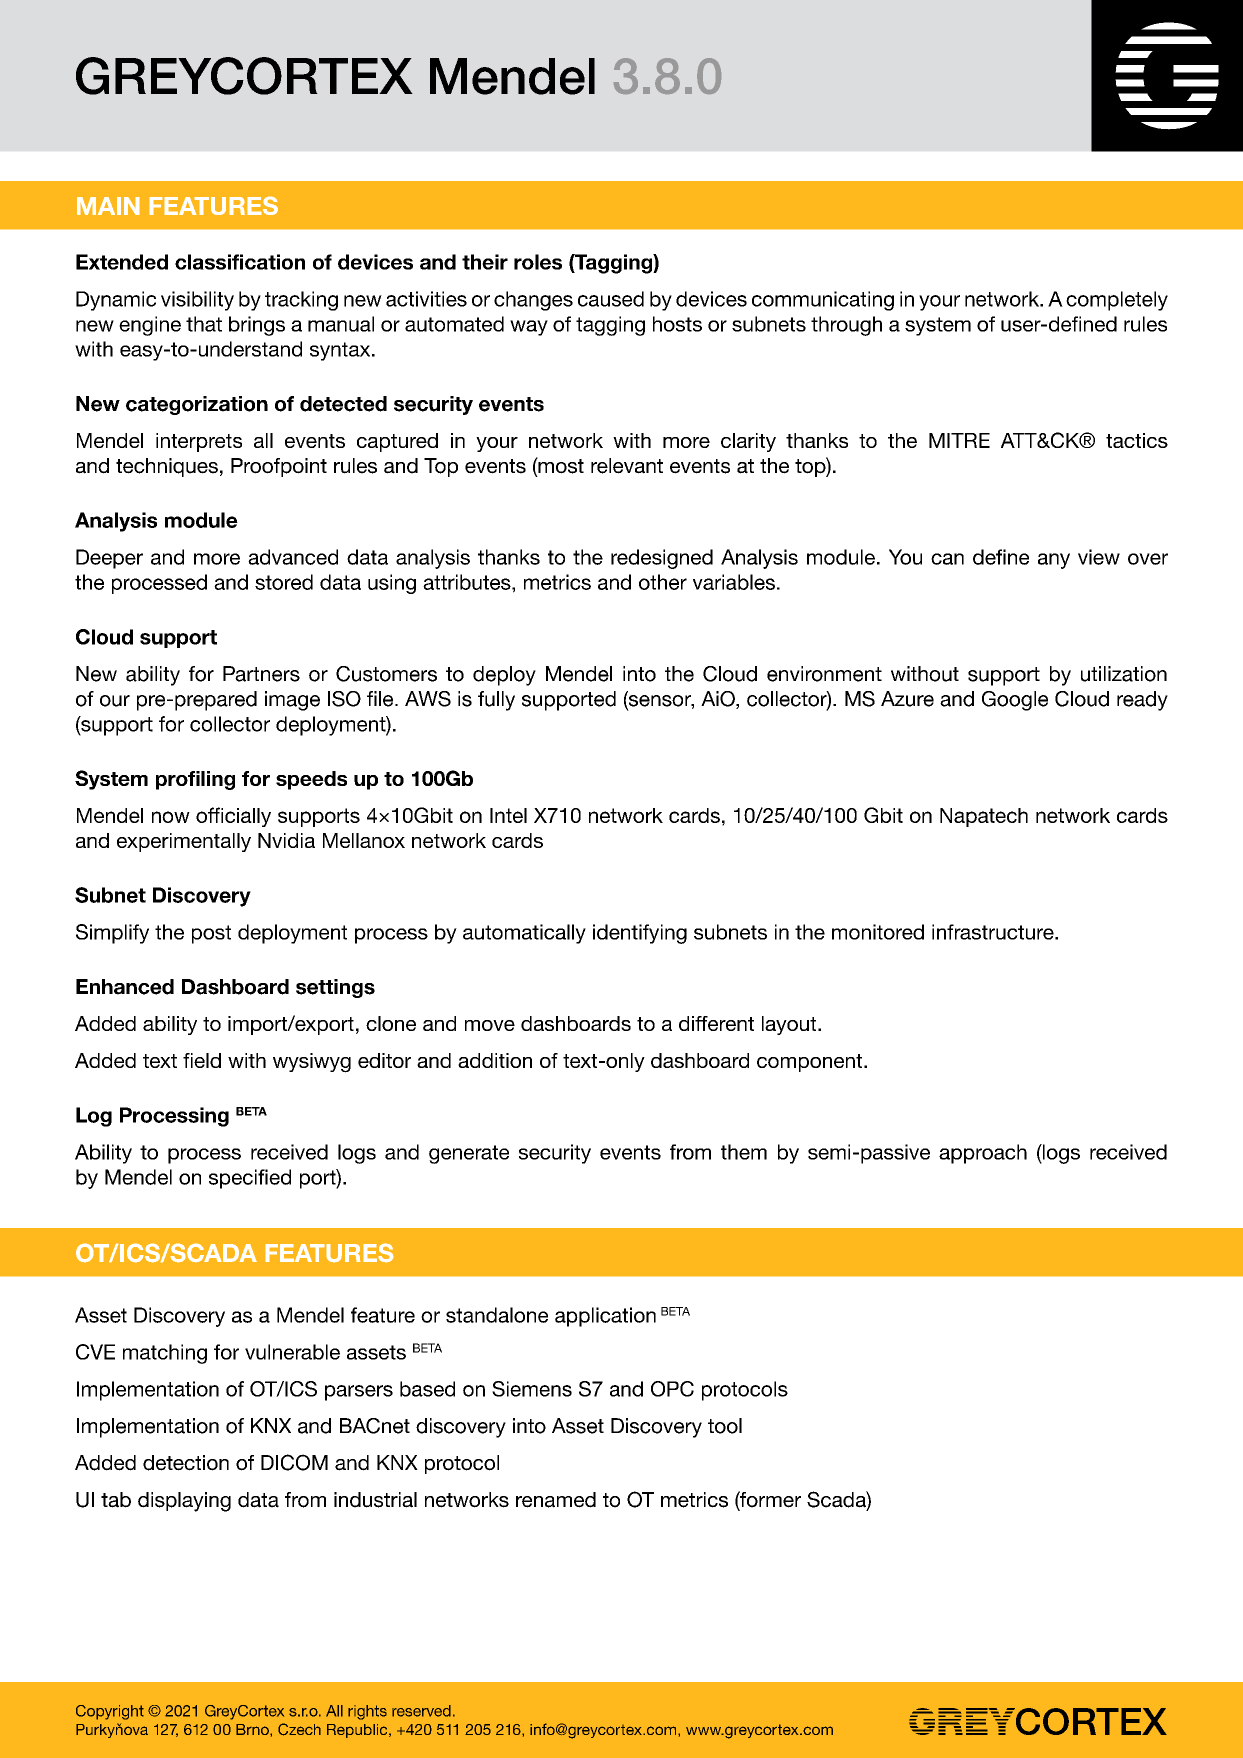 This screenshot has height=1758, width=1243. What do you see at coordinates (640, 934) in the screenshot?
I see `identifying` at bounding box center [640, 934].
